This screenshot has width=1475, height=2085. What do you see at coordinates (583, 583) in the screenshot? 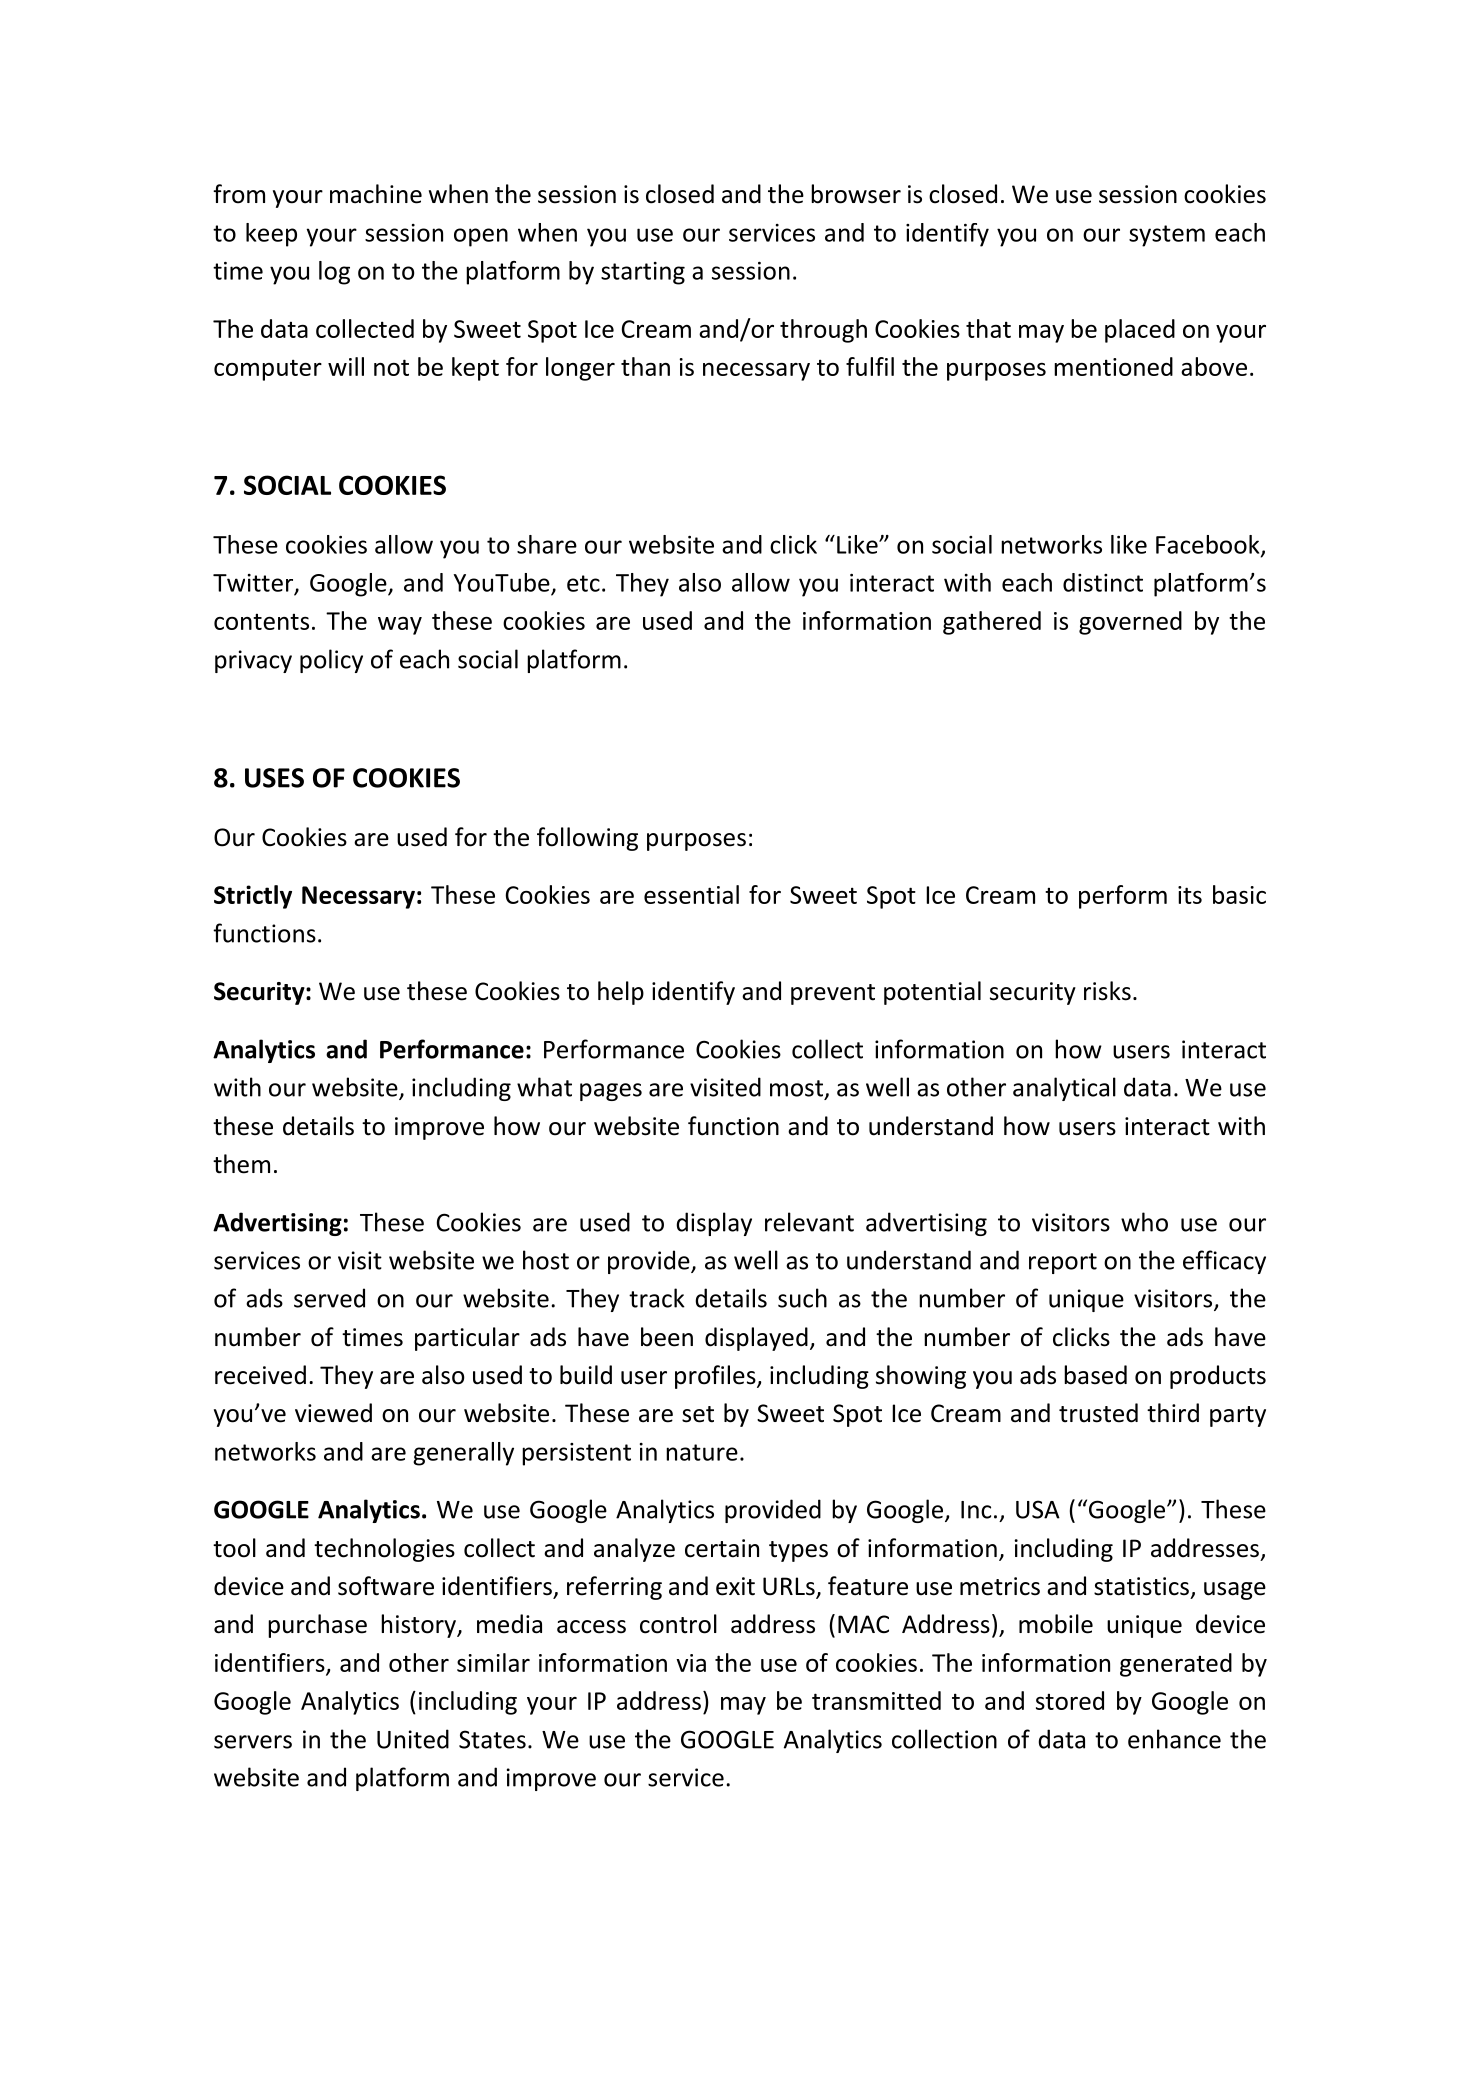
I see `etc` at bounding box center [583, 583].
